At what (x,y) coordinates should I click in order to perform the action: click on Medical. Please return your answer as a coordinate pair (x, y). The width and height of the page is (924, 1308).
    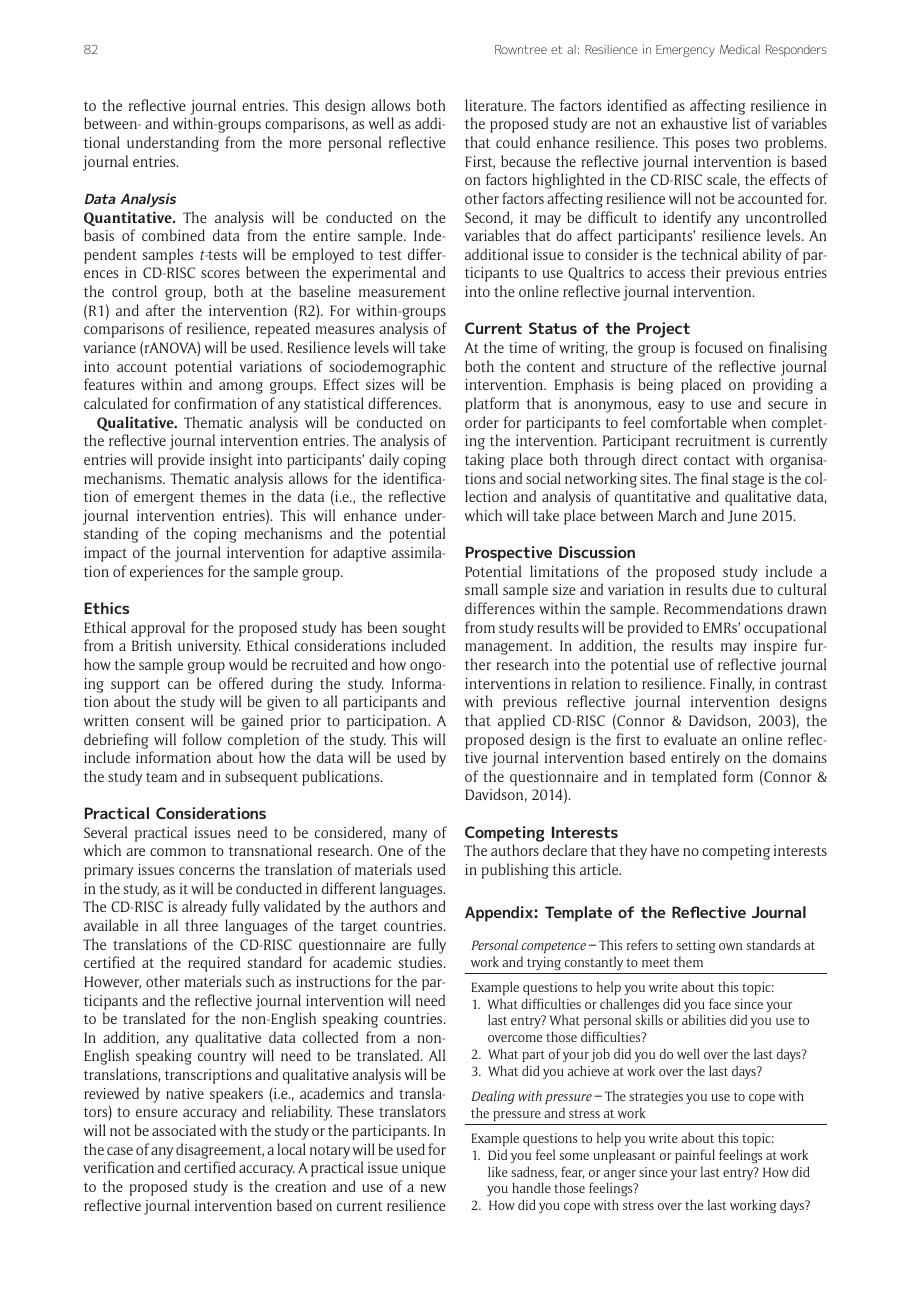
    Looking at the image, I should click on (740, 49).
